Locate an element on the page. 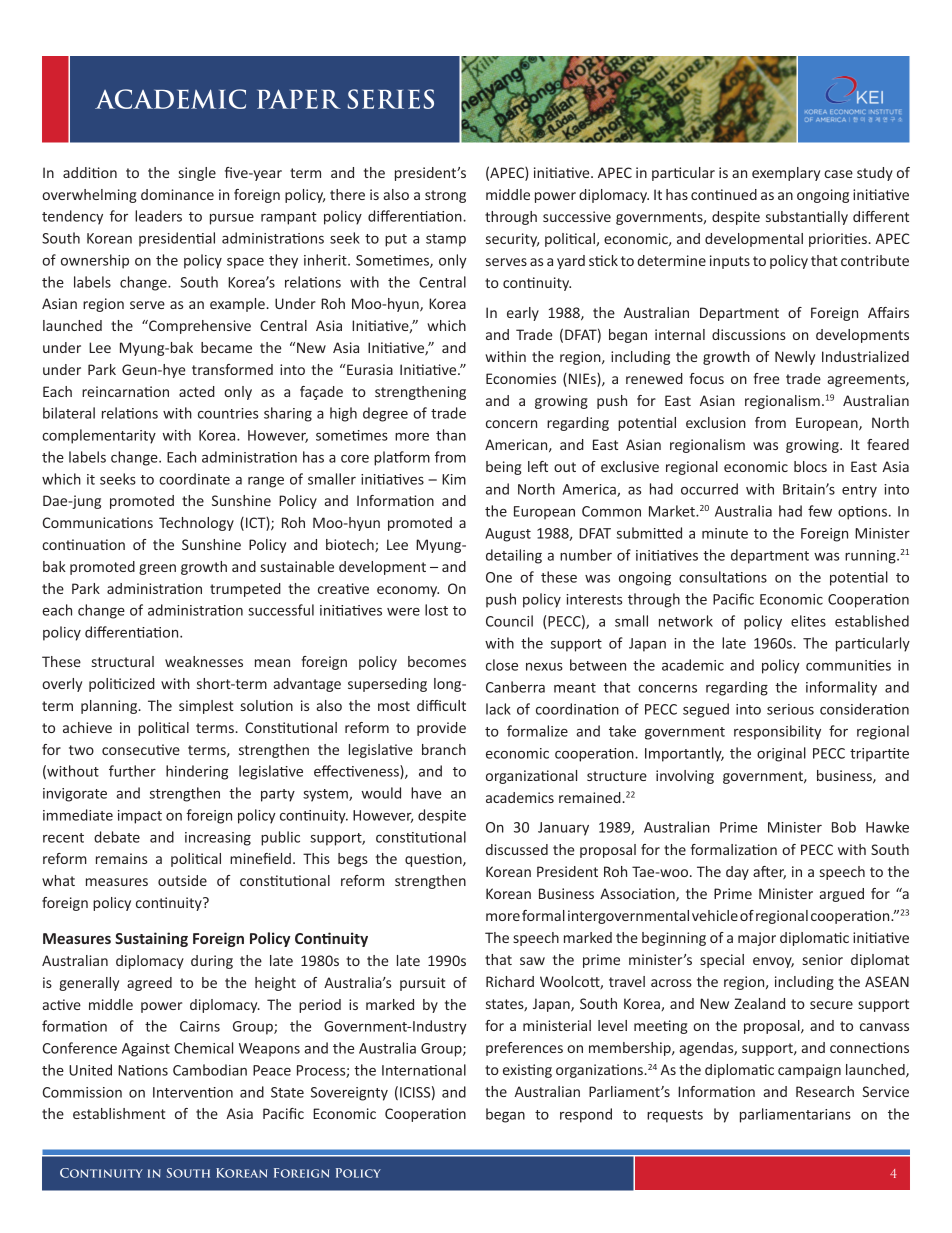 The image size is (952, 1233). single is located at coordinates (197, 174).
